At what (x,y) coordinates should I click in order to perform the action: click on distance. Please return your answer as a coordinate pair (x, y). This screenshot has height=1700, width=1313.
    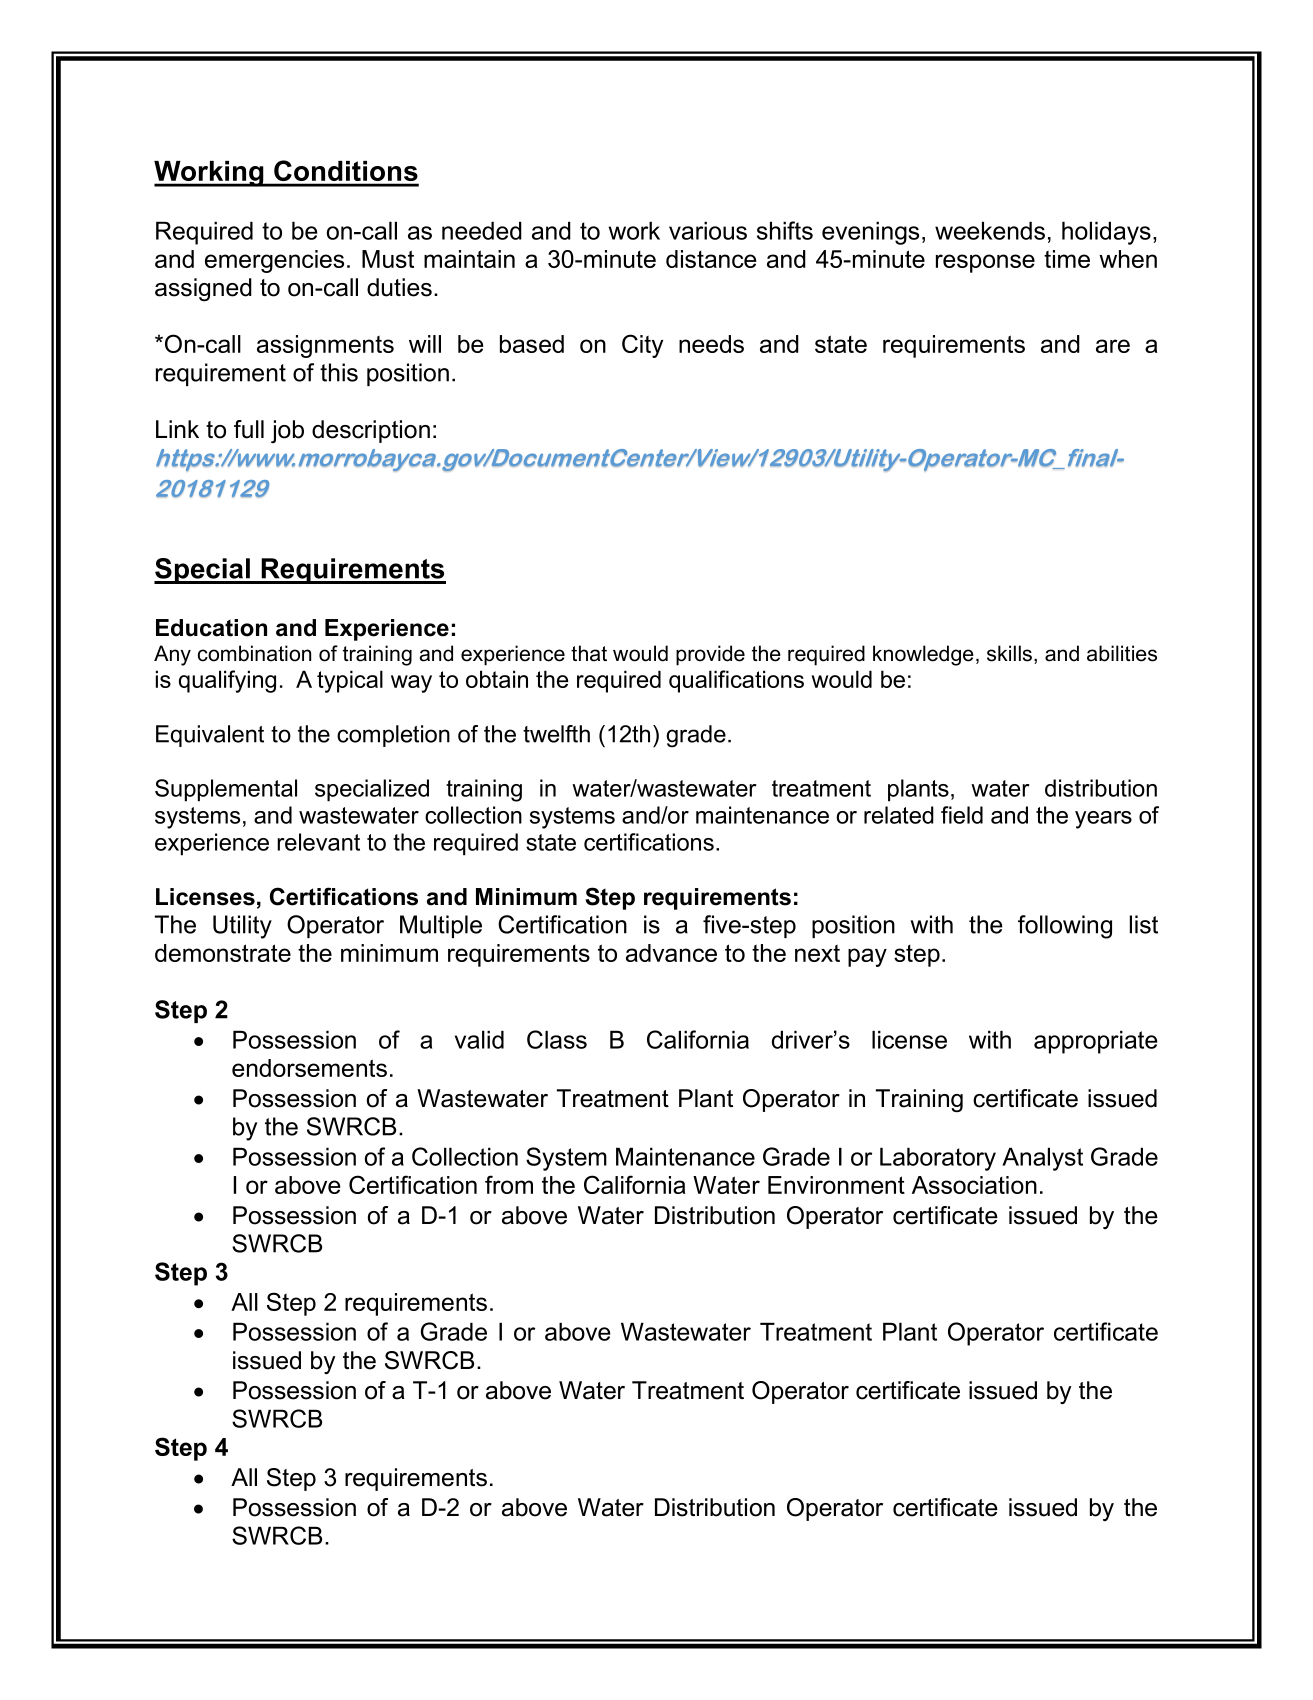
    Looking at the image, I should click on (711, 259).
